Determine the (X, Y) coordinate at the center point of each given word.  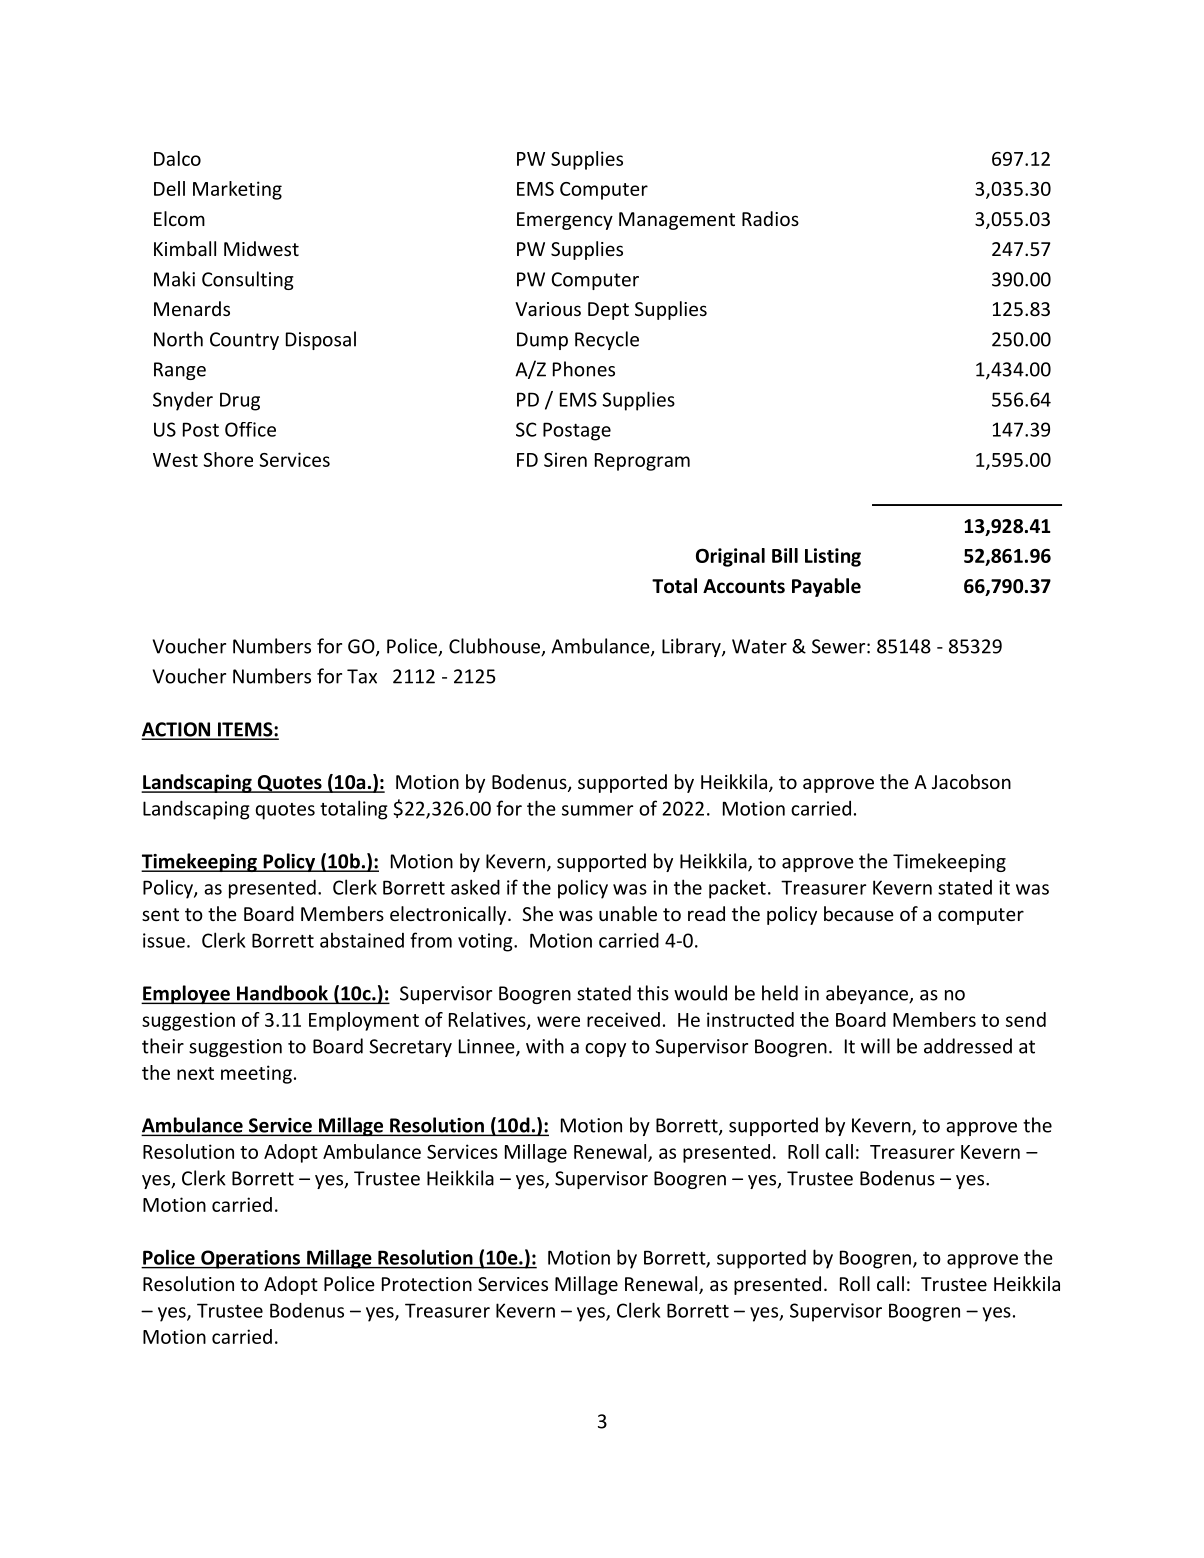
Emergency (565, 221)
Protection (427, 1284)
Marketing (237, 190)
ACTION (177, 730)
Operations (250, 1259)
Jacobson (971, 781)
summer (597, 810)
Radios (770, 218)
